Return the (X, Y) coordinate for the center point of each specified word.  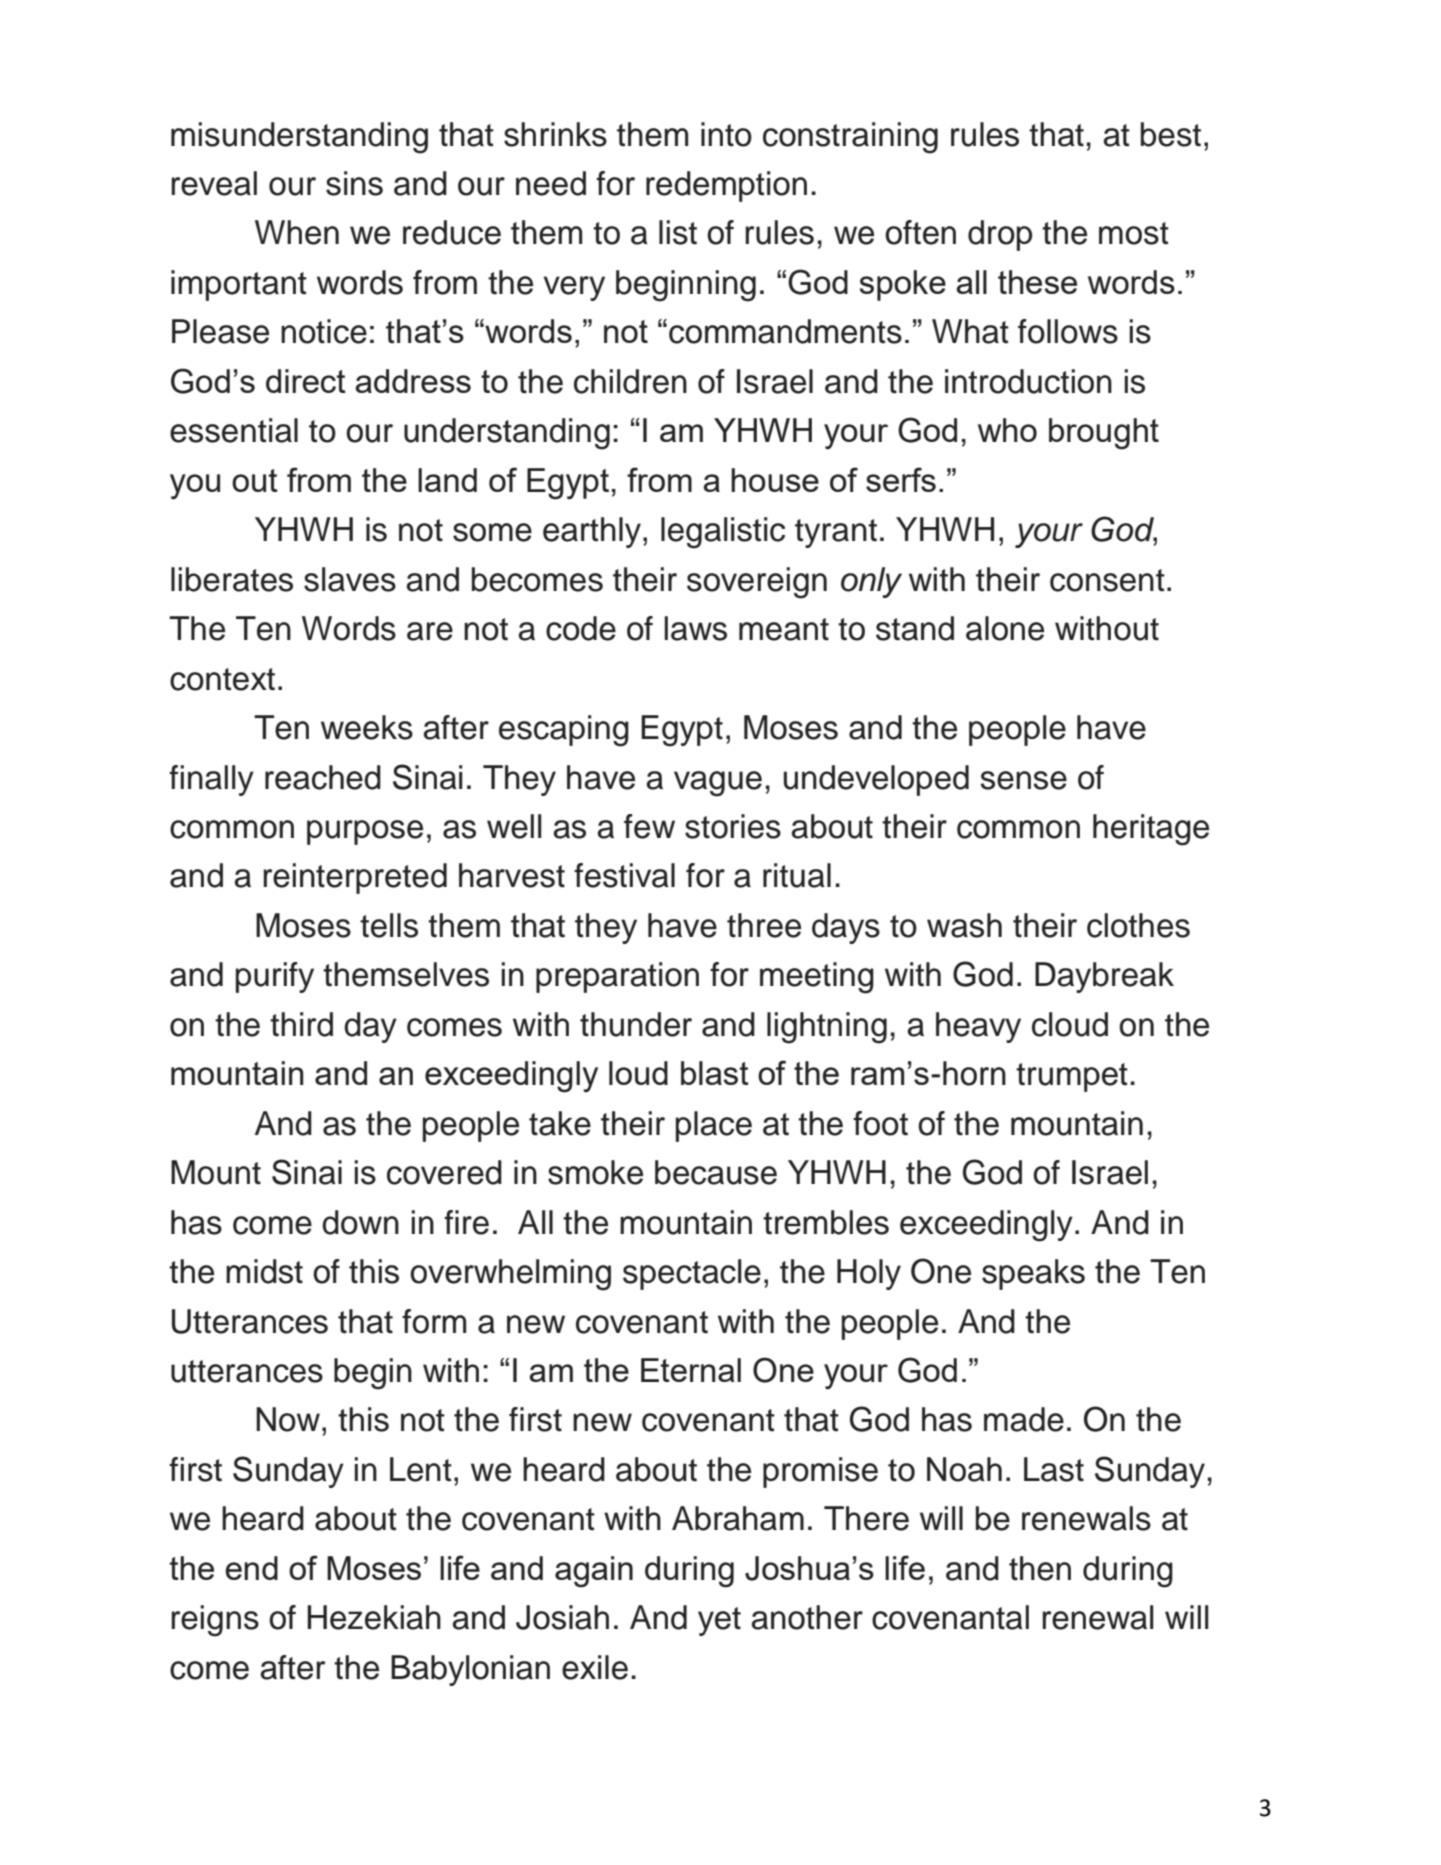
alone (1005, 628)
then (1040, 1568)
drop (1000, 235)
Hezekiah (374, 1617)
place (714, 1126)
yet (719, 1621)
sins (354, 183)
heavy (978, 1027)
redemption (726, 186)
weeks (367, 727)
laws (695, 628)
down (360, 1222)
